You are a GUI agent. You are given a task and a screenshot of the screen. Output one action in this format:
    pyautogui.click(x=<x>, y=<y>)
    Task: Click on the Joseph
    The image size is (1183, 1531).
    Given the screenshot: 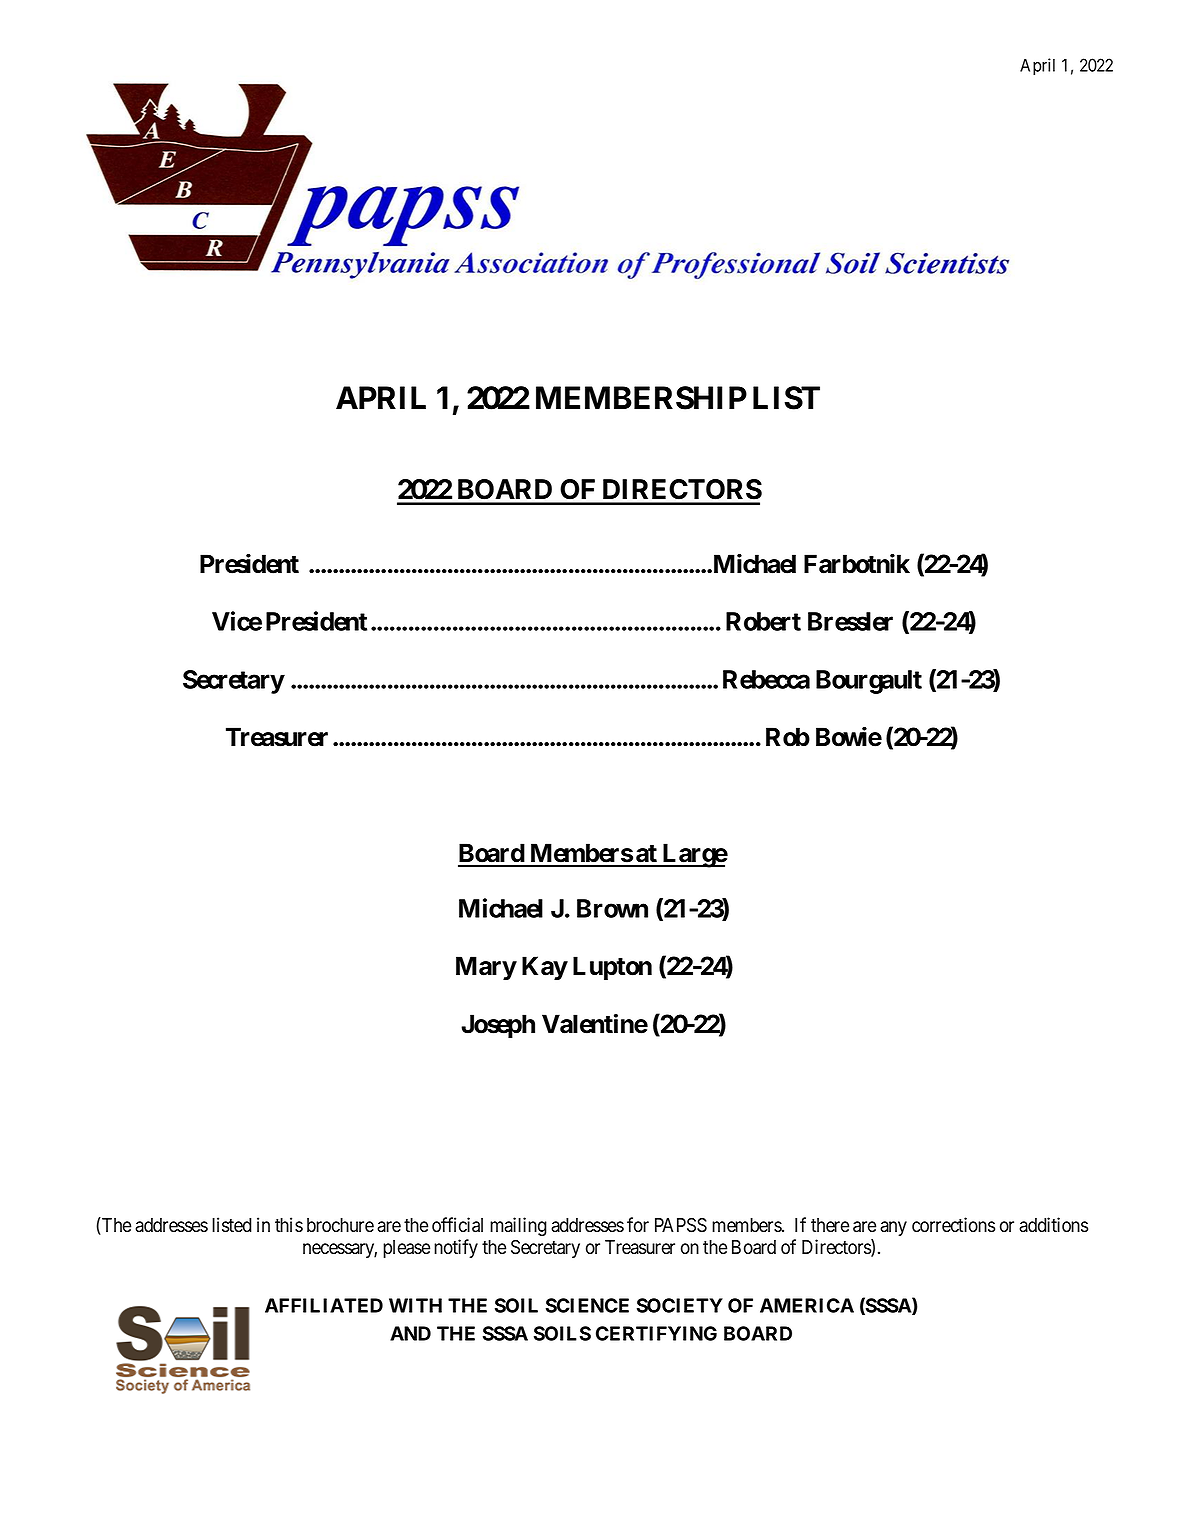 What is the action you would take?
    pyautogui.click(x=498, y=1026)
